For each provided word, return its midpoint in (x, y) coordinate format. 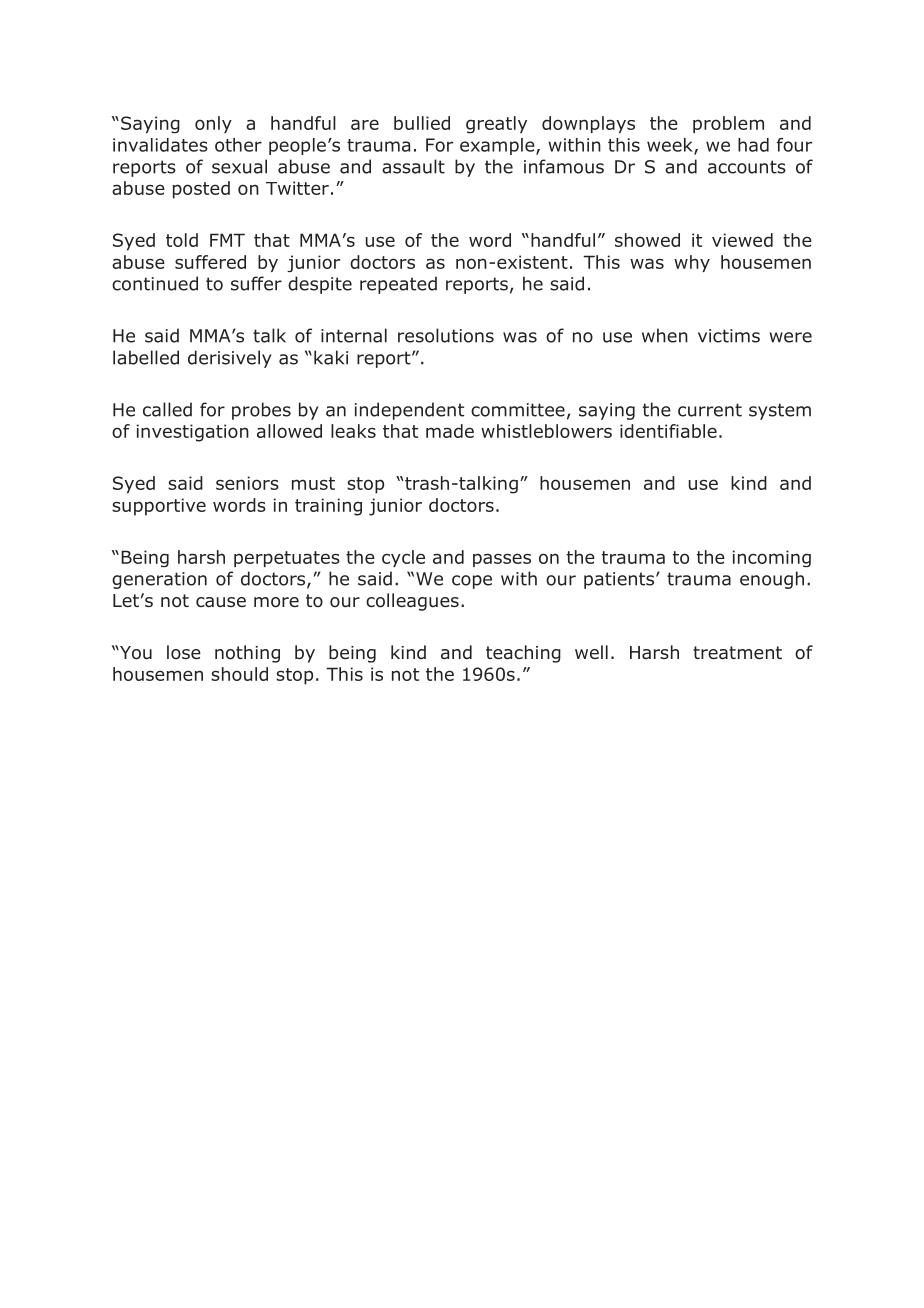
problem (728, 124)
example (498, 146)
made (450, 431)
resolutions (446, 335)
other (238, 145)
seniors (247, 483)
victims (729, 336)
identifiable (668, 431)
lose (184, 652)
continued (155, 283)
